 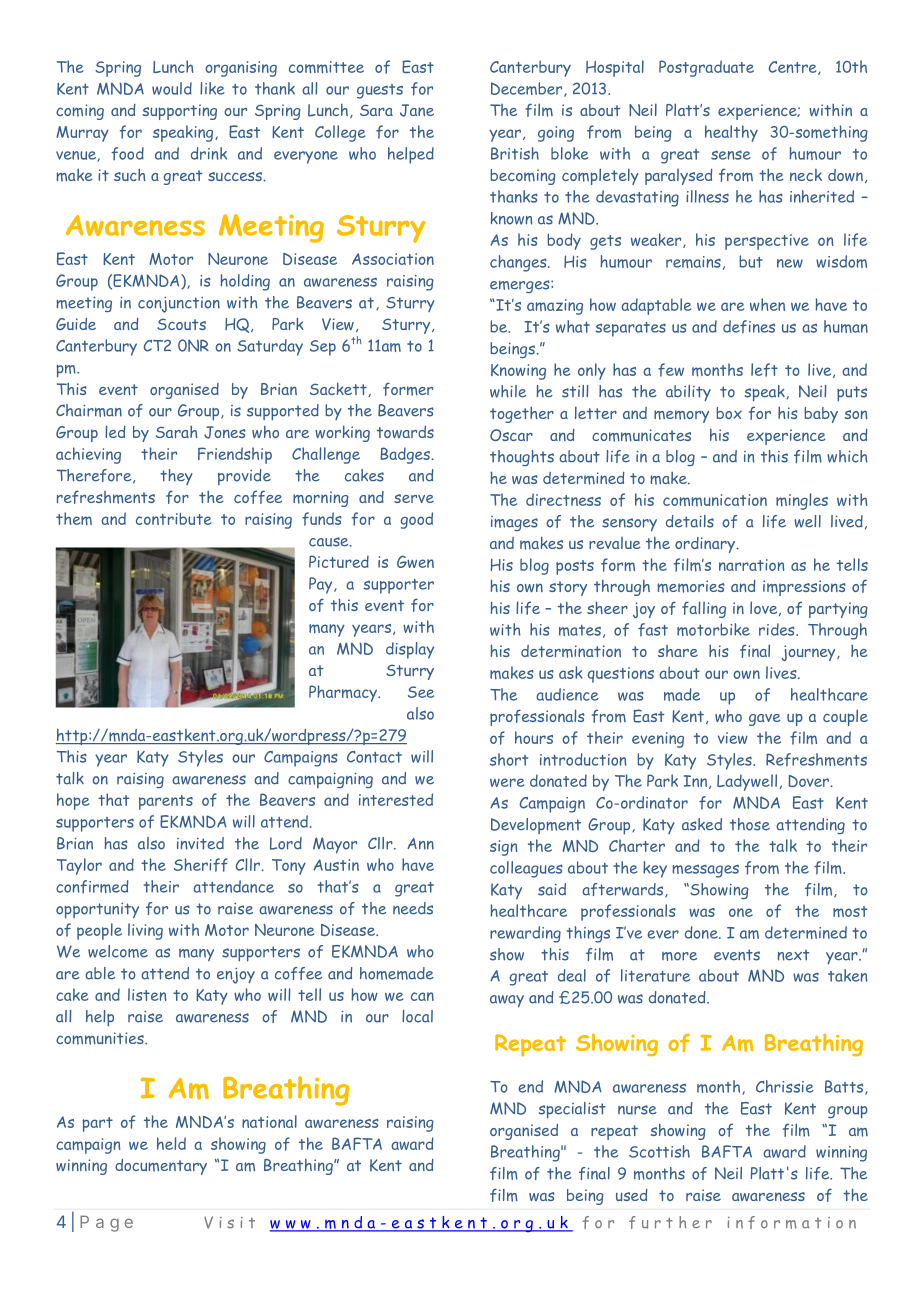 I want to click on contribute, so click(x=173, y=518).
